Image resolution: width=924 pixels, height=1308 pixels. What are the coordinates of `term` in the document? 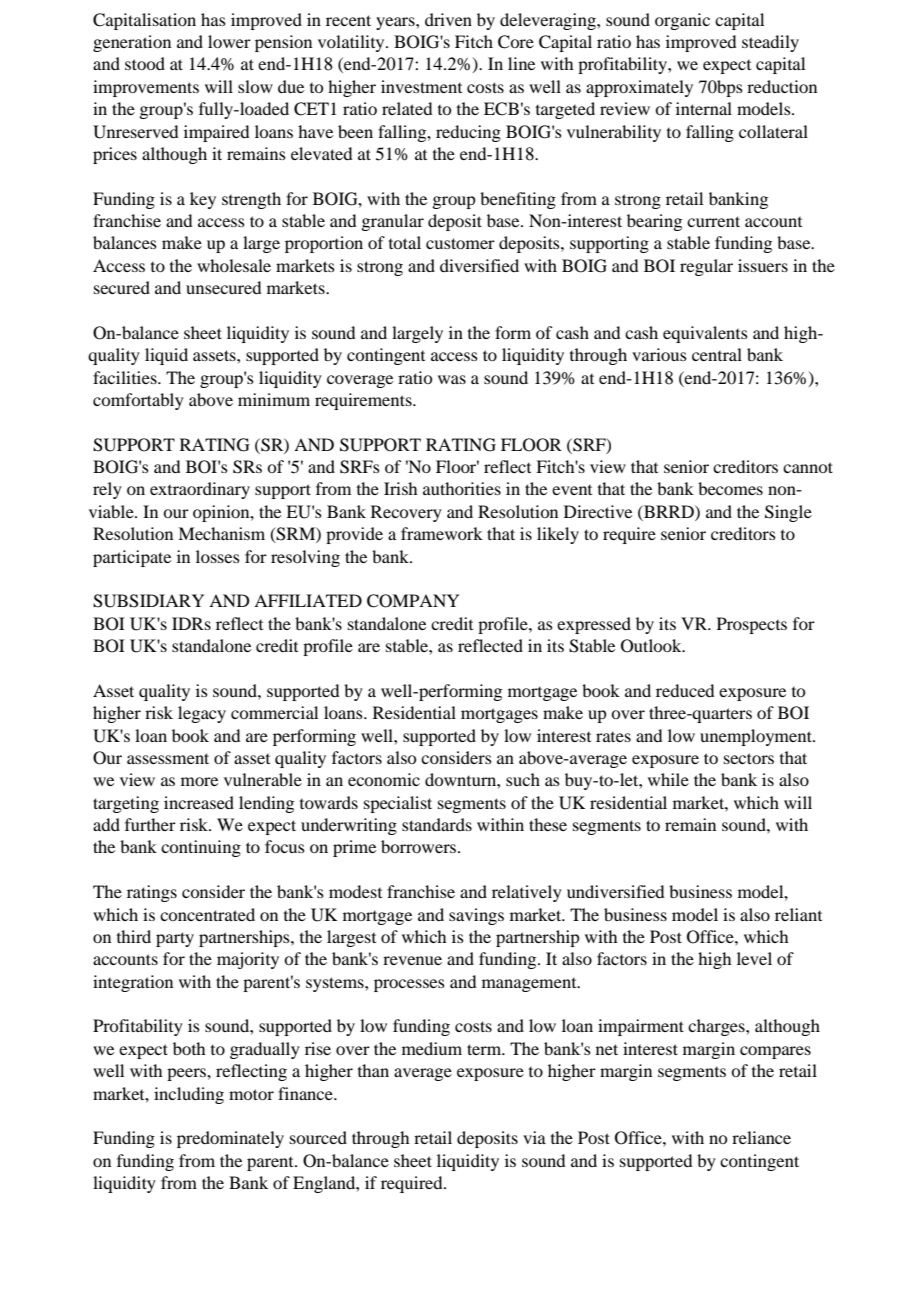 It's located at (485, 1049).
